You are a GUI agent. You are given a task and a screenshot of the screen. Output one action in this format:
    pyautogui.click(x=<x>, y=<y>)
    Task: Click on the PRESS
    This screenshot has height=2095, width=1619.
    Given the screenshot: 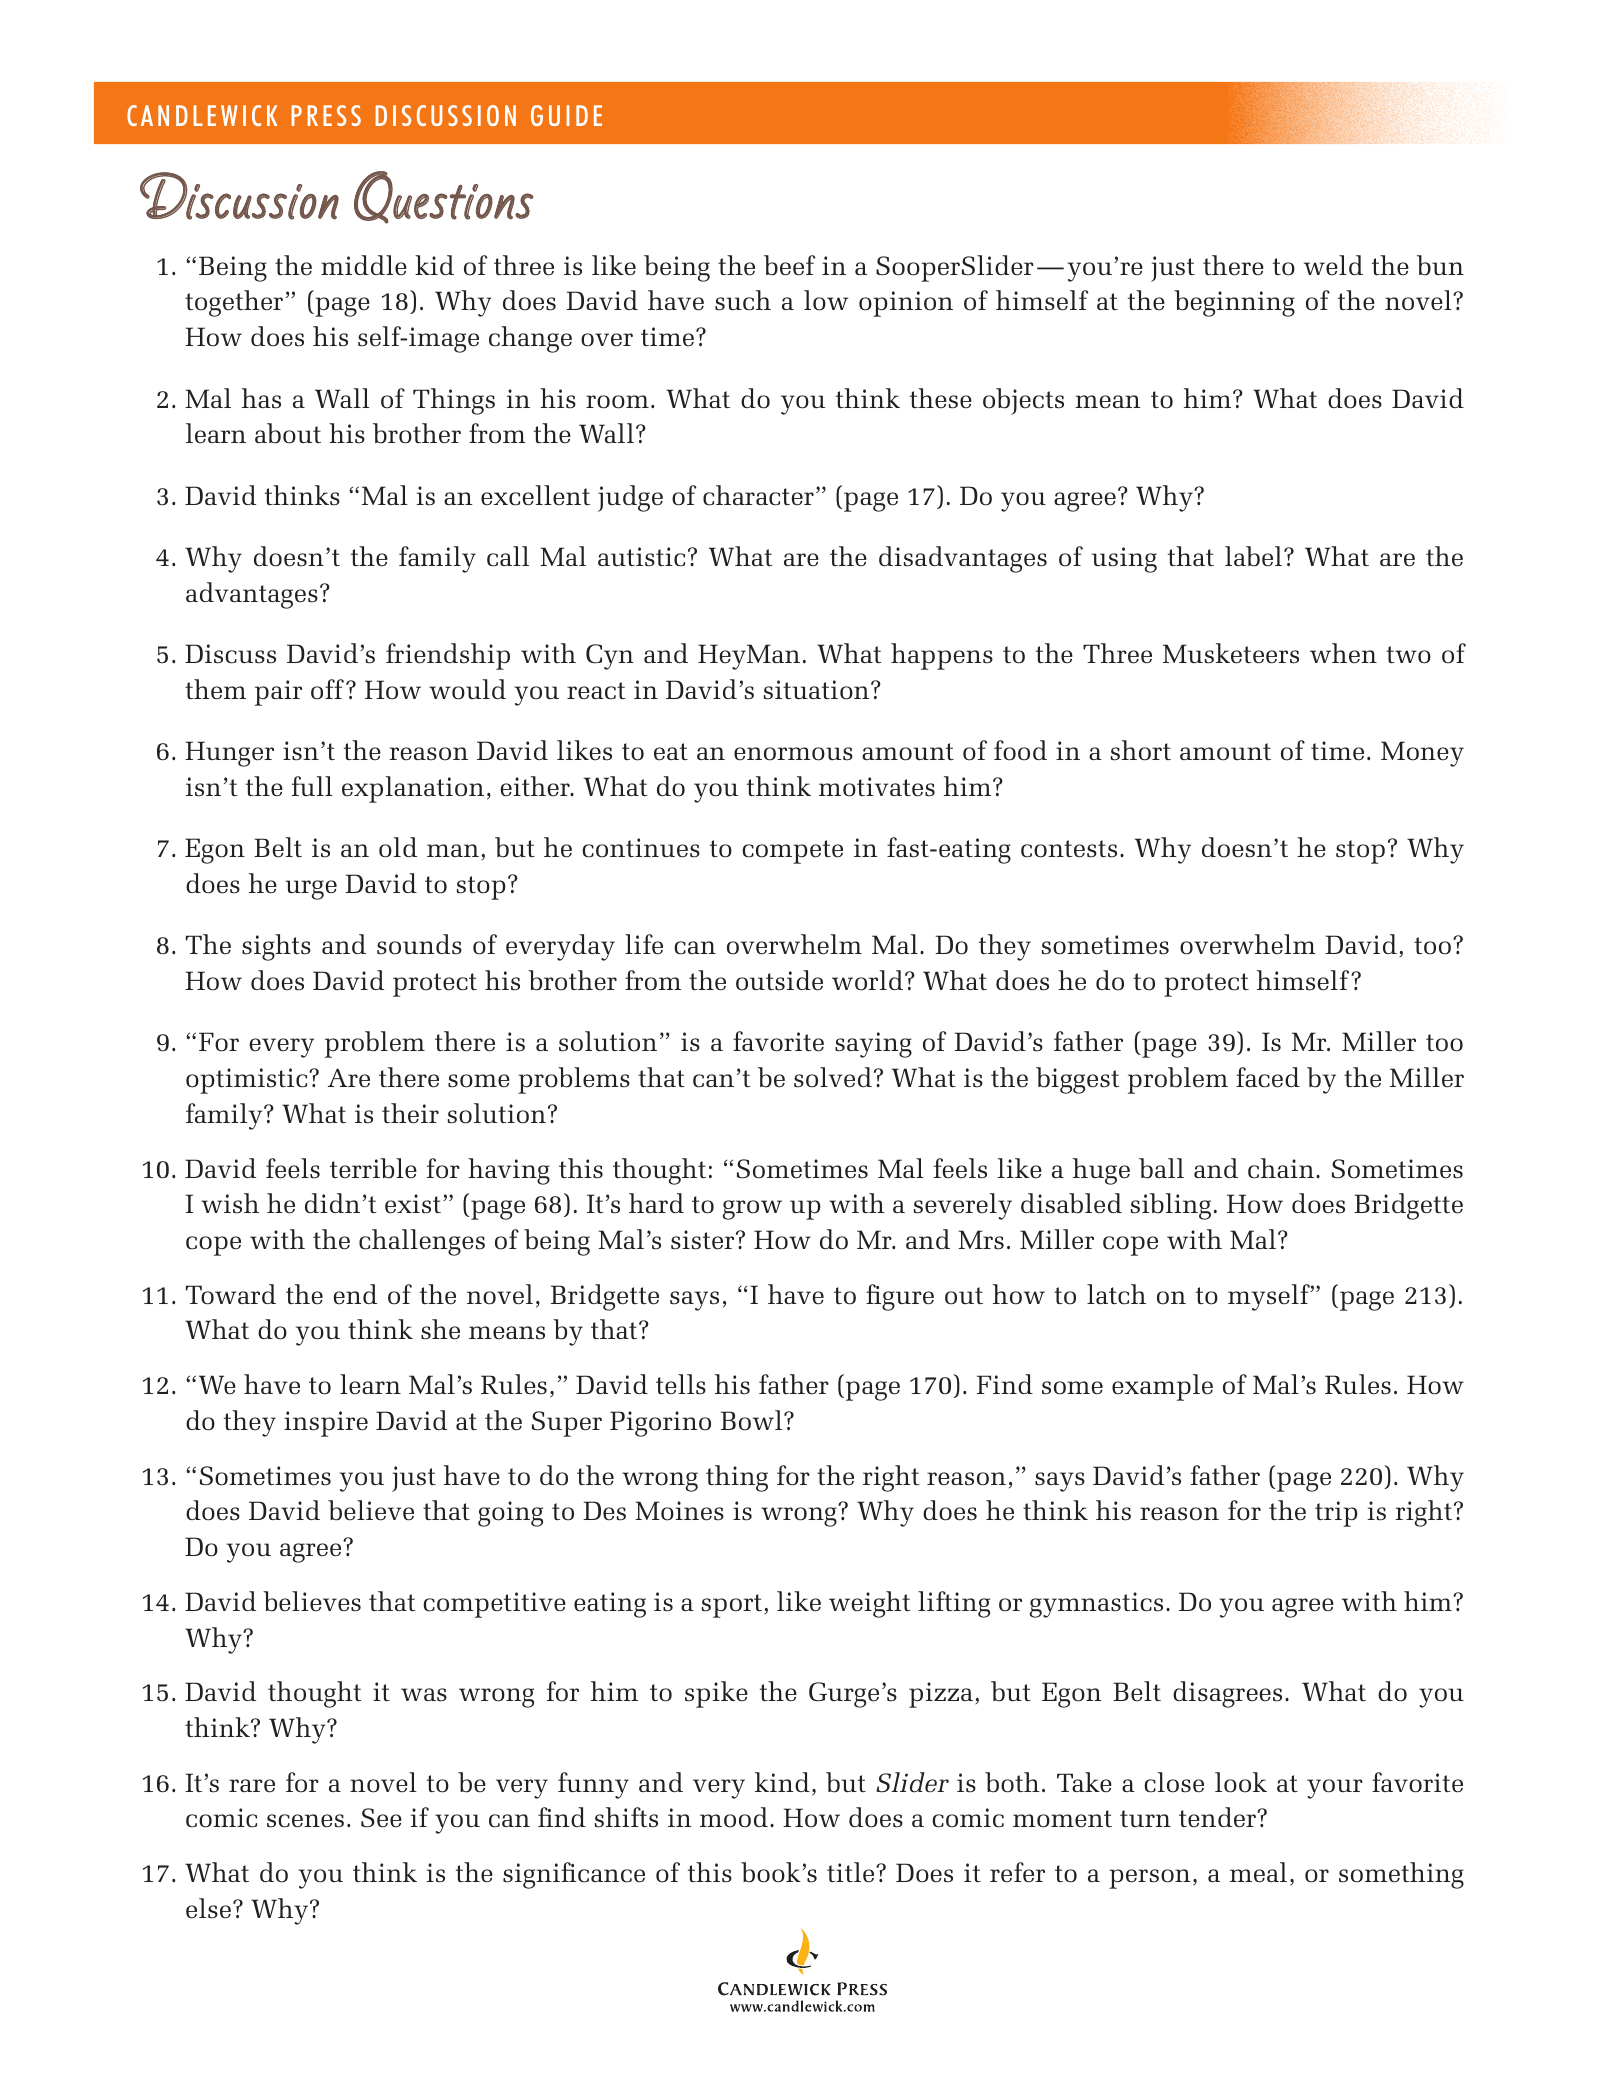 What is the action you would take?
    pyautogui.click(x=326, y=115)
